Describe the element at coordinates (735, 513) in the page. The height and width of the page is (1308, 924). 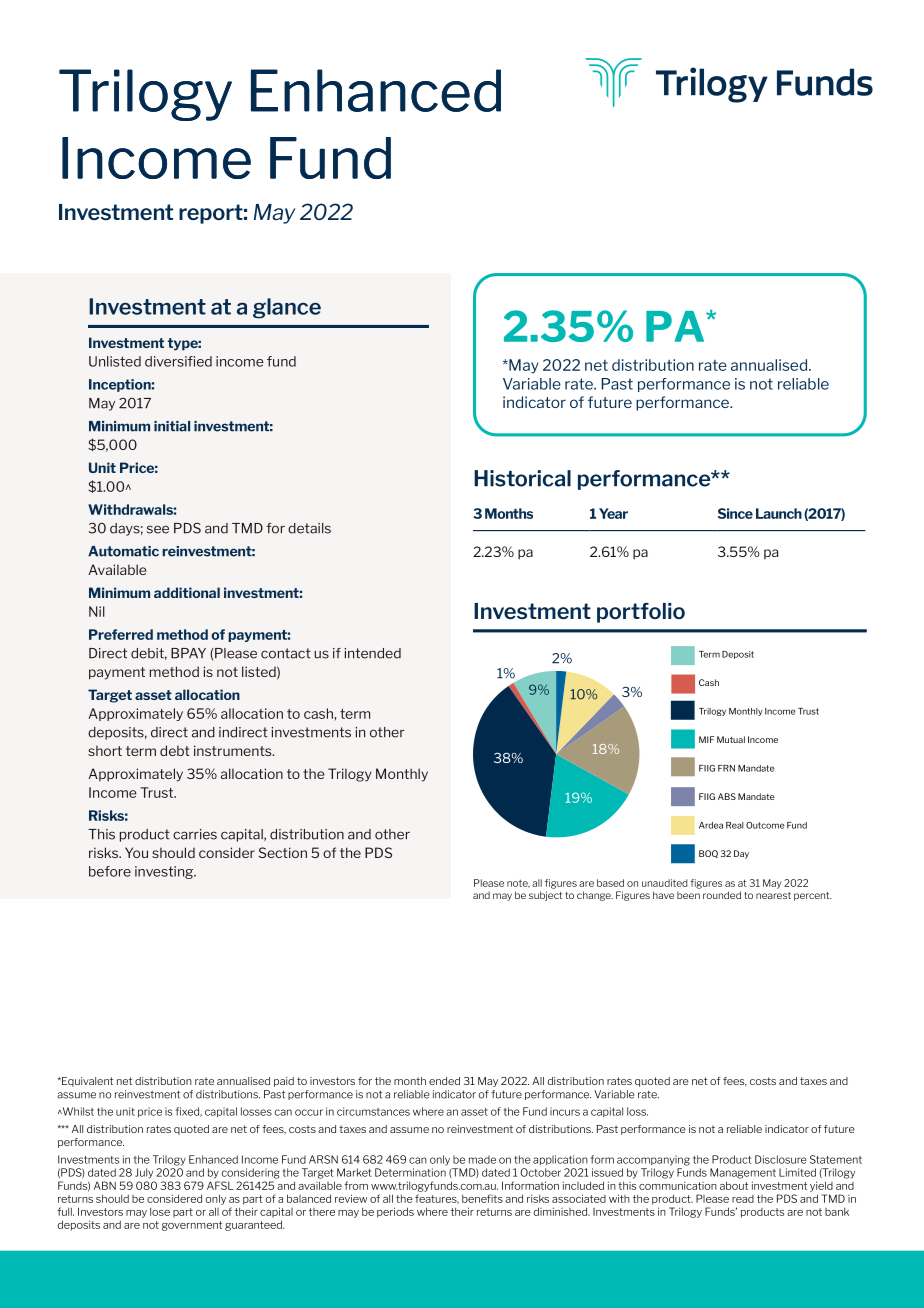
I see `Since` at that location.
